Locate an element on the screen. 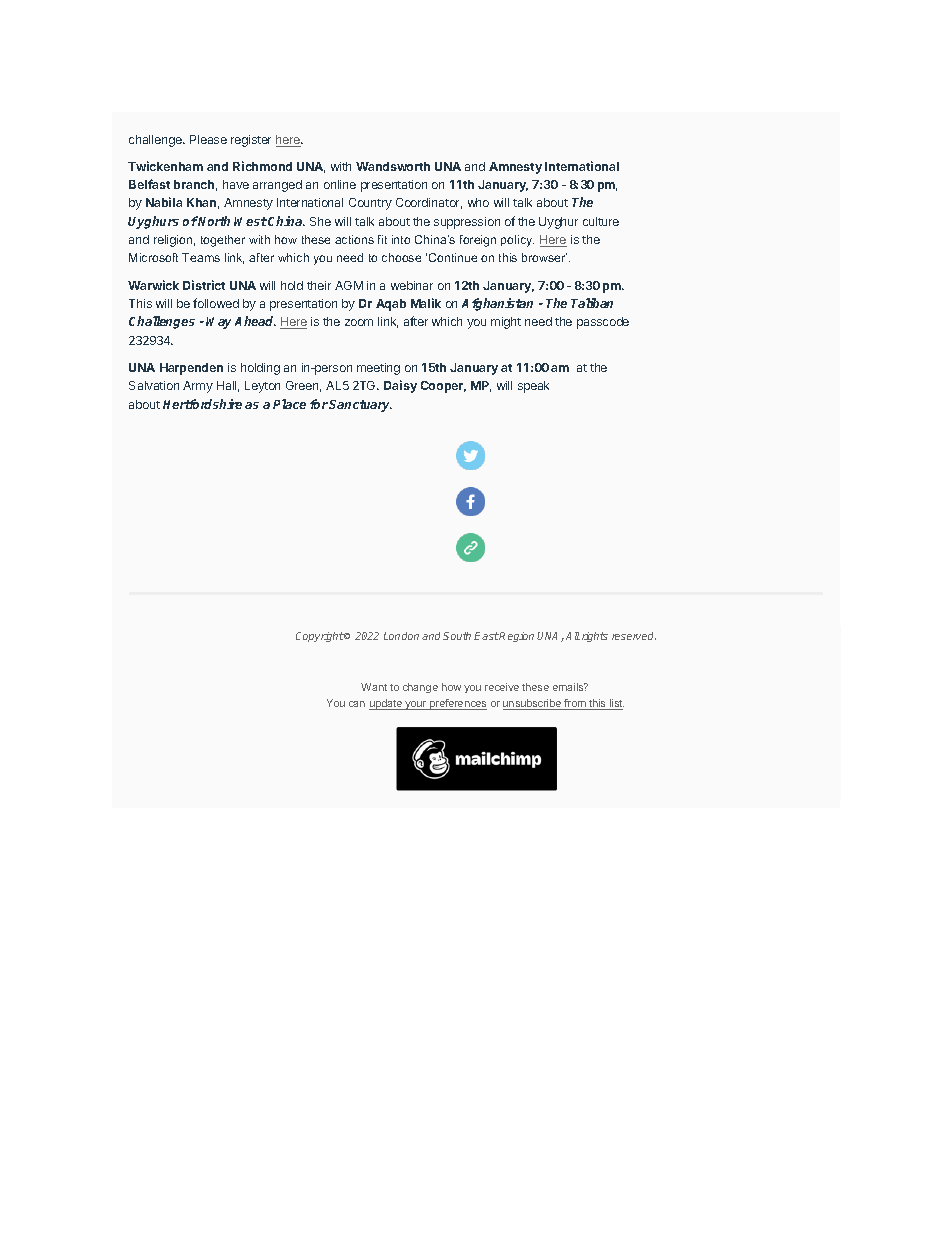 The width and height of the screenshot is (952, 1233). can is located at coordinates (357, 704).
